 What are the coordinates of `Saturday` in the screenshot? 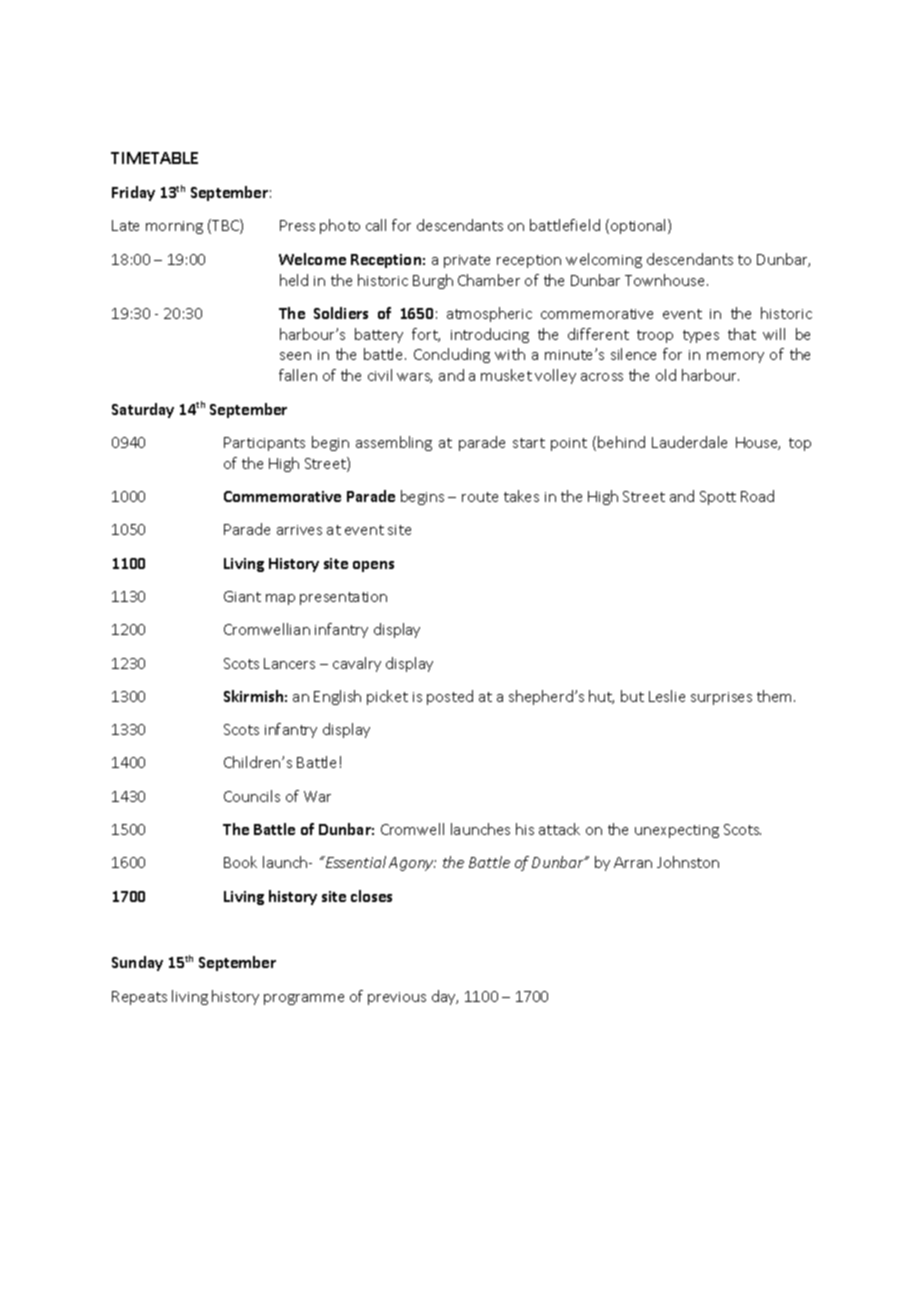 It's located at (143, 410).
